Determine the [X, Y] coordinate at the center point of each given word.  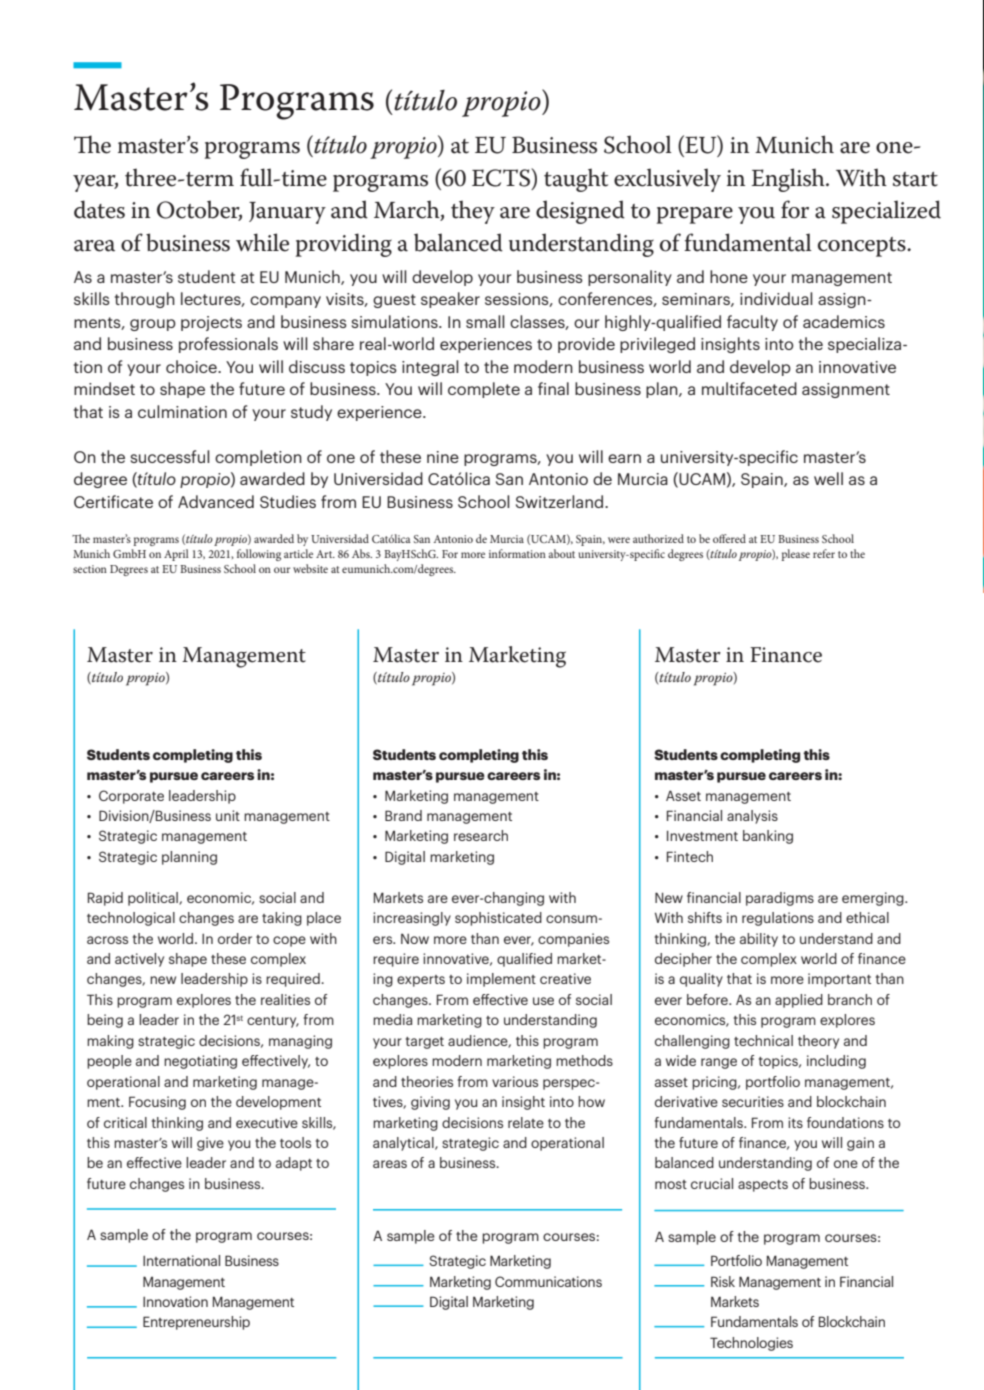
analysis [752, 817]
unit [228, 815]
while [262, 242]
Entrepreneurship [196, 1323]
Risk [723, 1281]
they [473, 212]
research [481, 835]
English [789, 180]
